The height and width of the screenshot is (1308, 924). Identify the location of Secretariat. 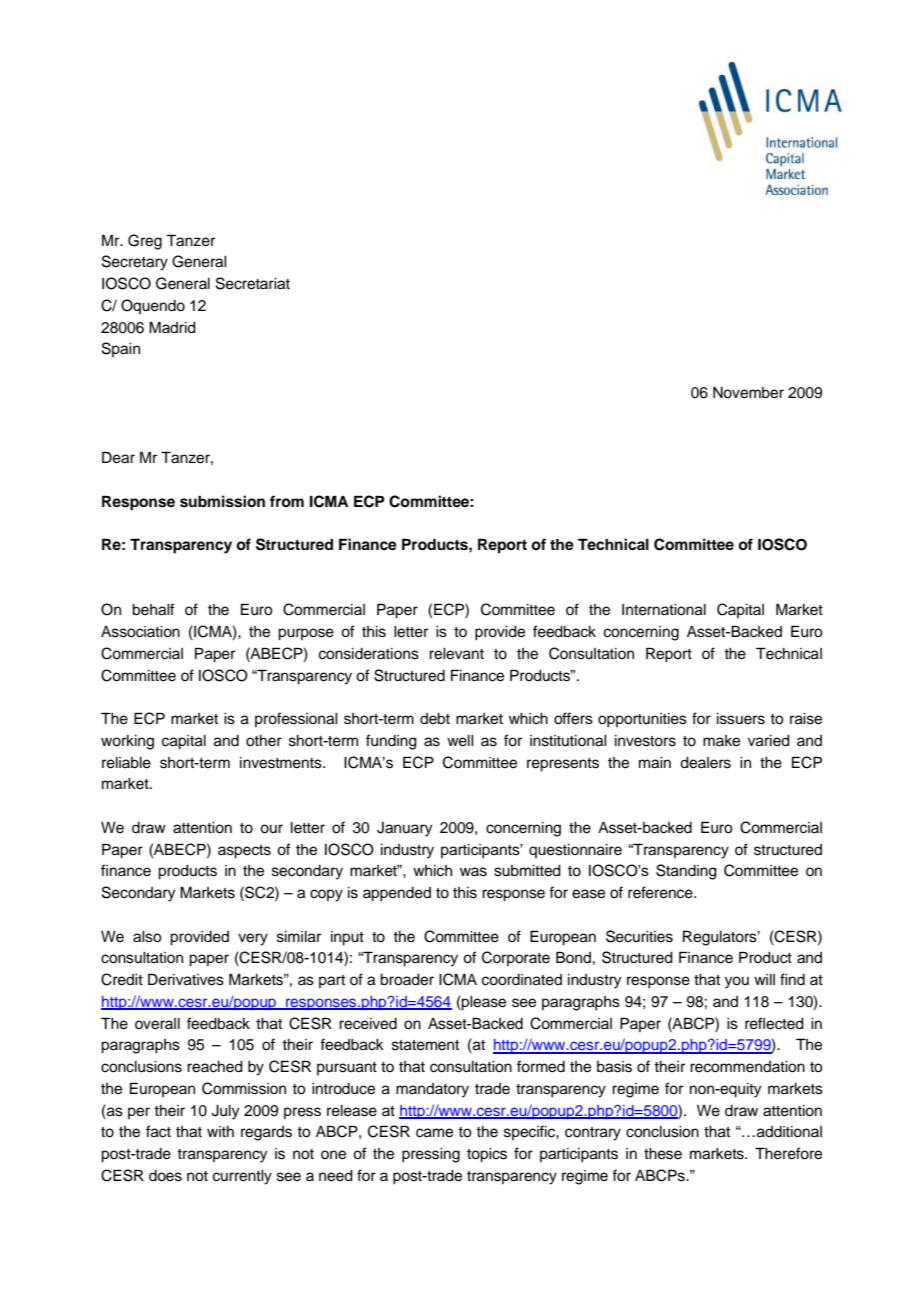
(253, 283).
